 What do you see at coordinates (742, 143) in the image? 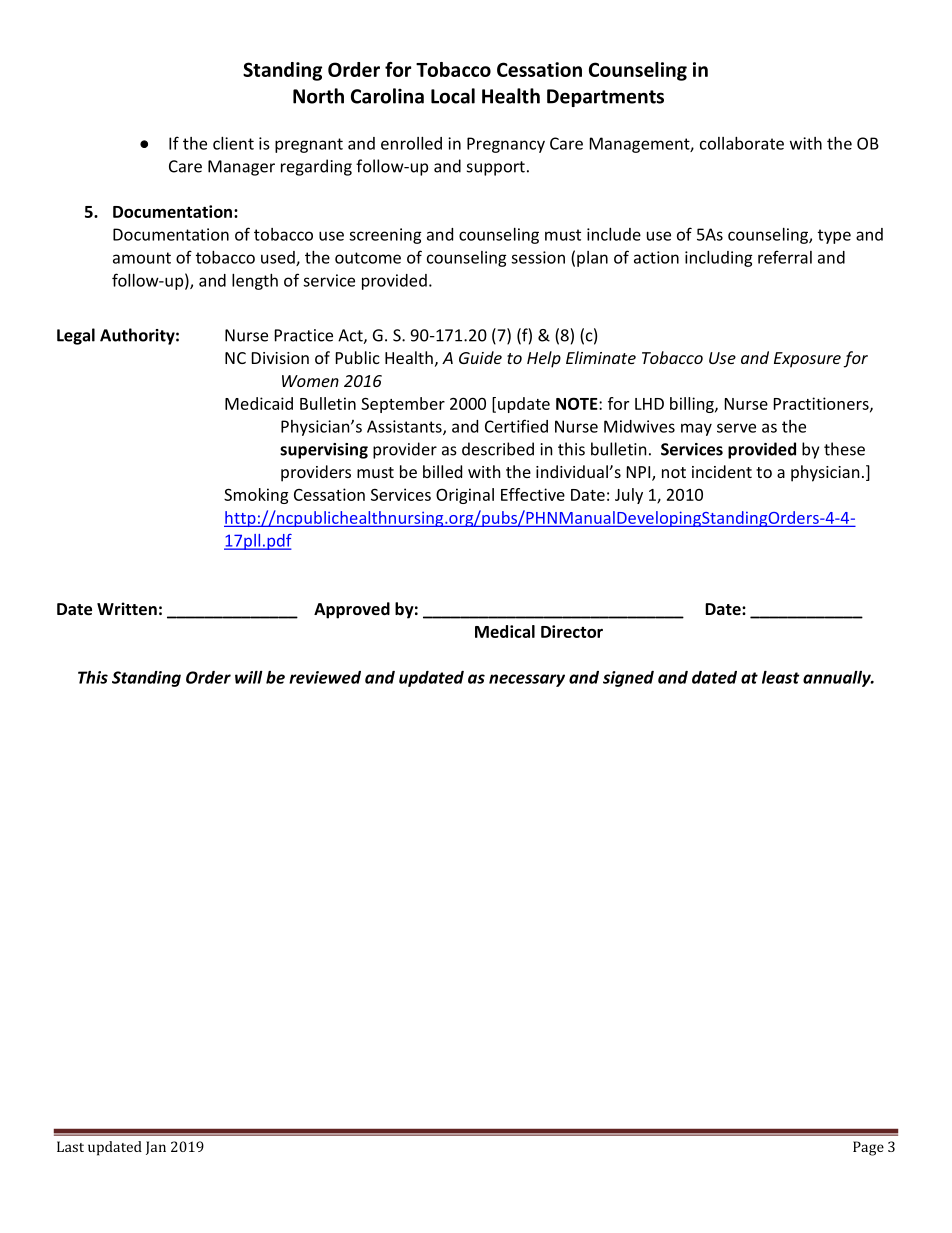
I see `collaborate` at bounding box center [742, 143].
